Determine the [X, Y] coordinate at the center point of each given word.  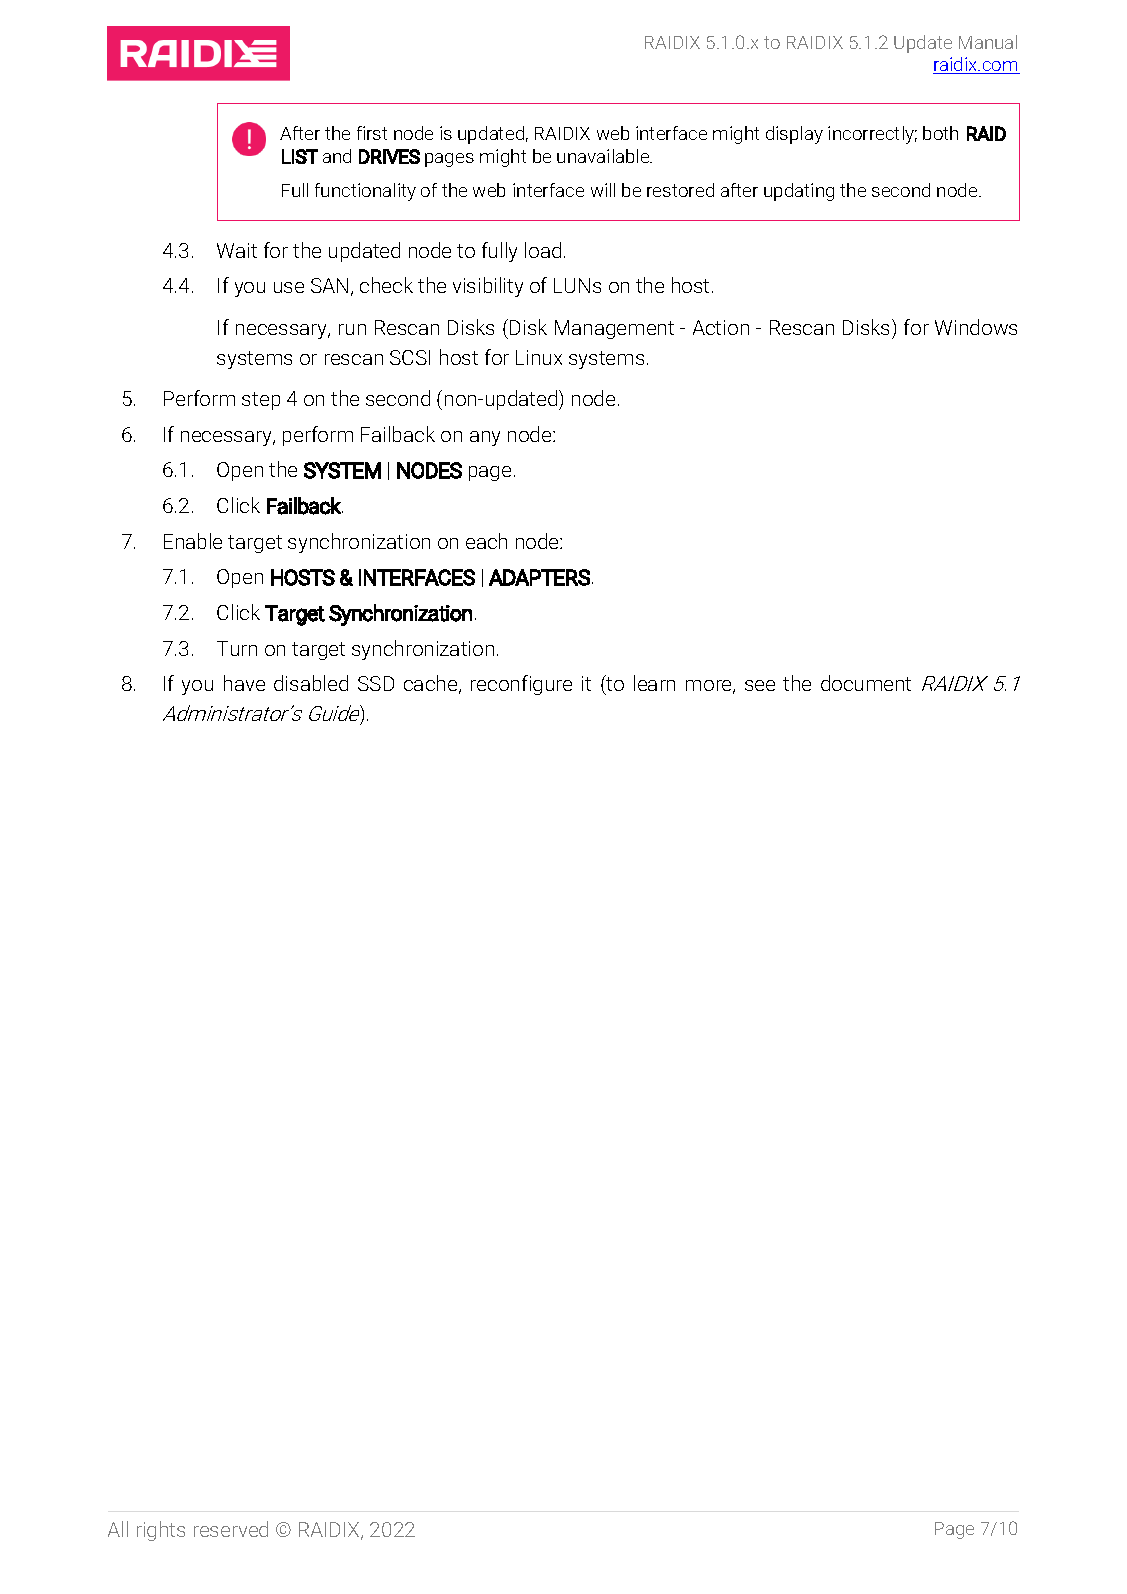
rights [161, 1531]
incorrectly [872, 135]
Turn [237, 648]
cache [432, 684]
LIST [300, 156]
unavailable [604, 156]
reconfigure [521, 685]
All [118, 1529]
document [866, 683]
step [261, 401]
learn [654, 683]
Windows [976, 327]
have [244, 683]
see [760, 685]
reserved [231, 1529]
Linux [539, 357]
